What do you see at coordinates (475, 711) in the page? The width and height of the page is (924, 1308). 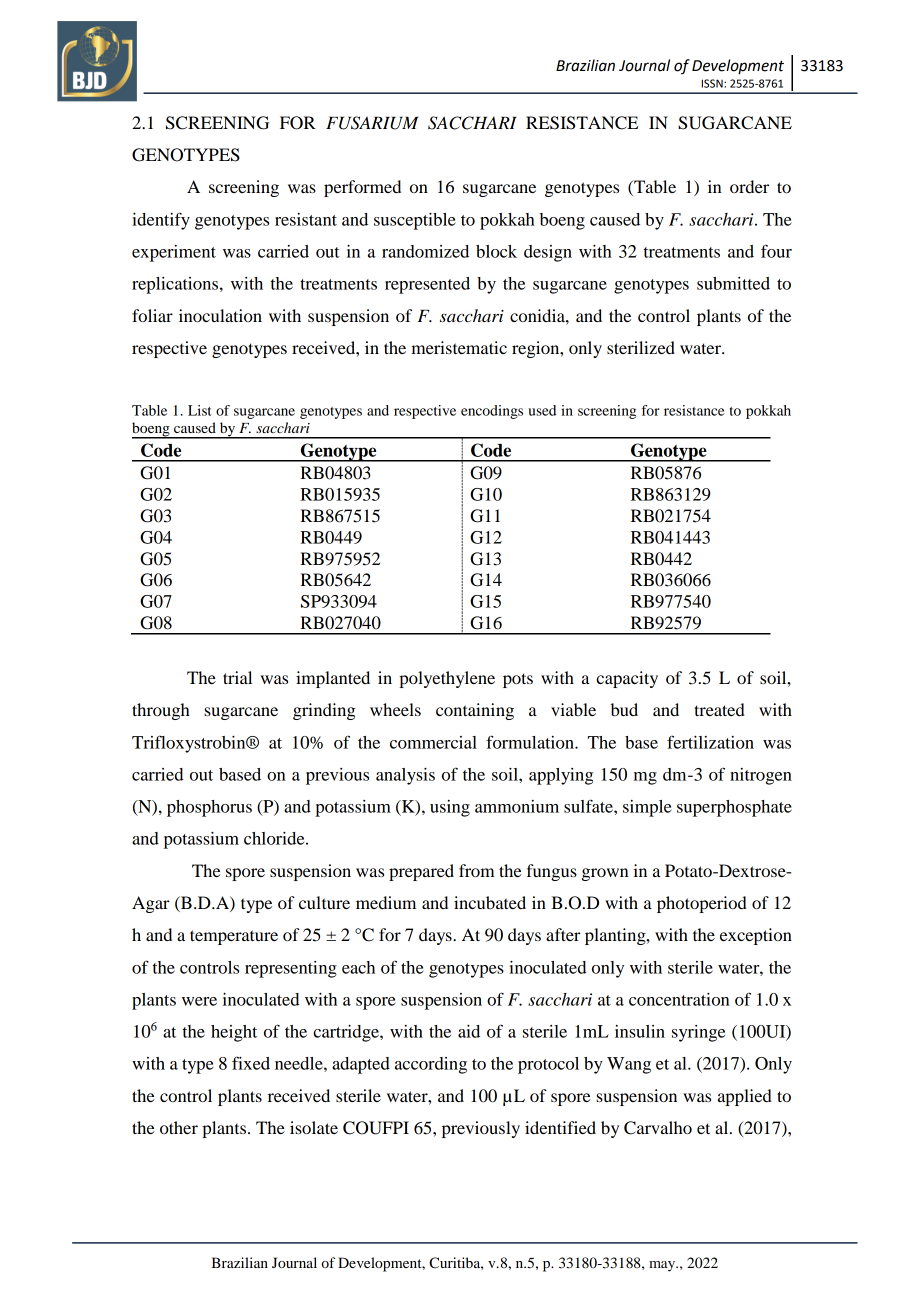 I see `containing` at bounding box center [475, 711].
